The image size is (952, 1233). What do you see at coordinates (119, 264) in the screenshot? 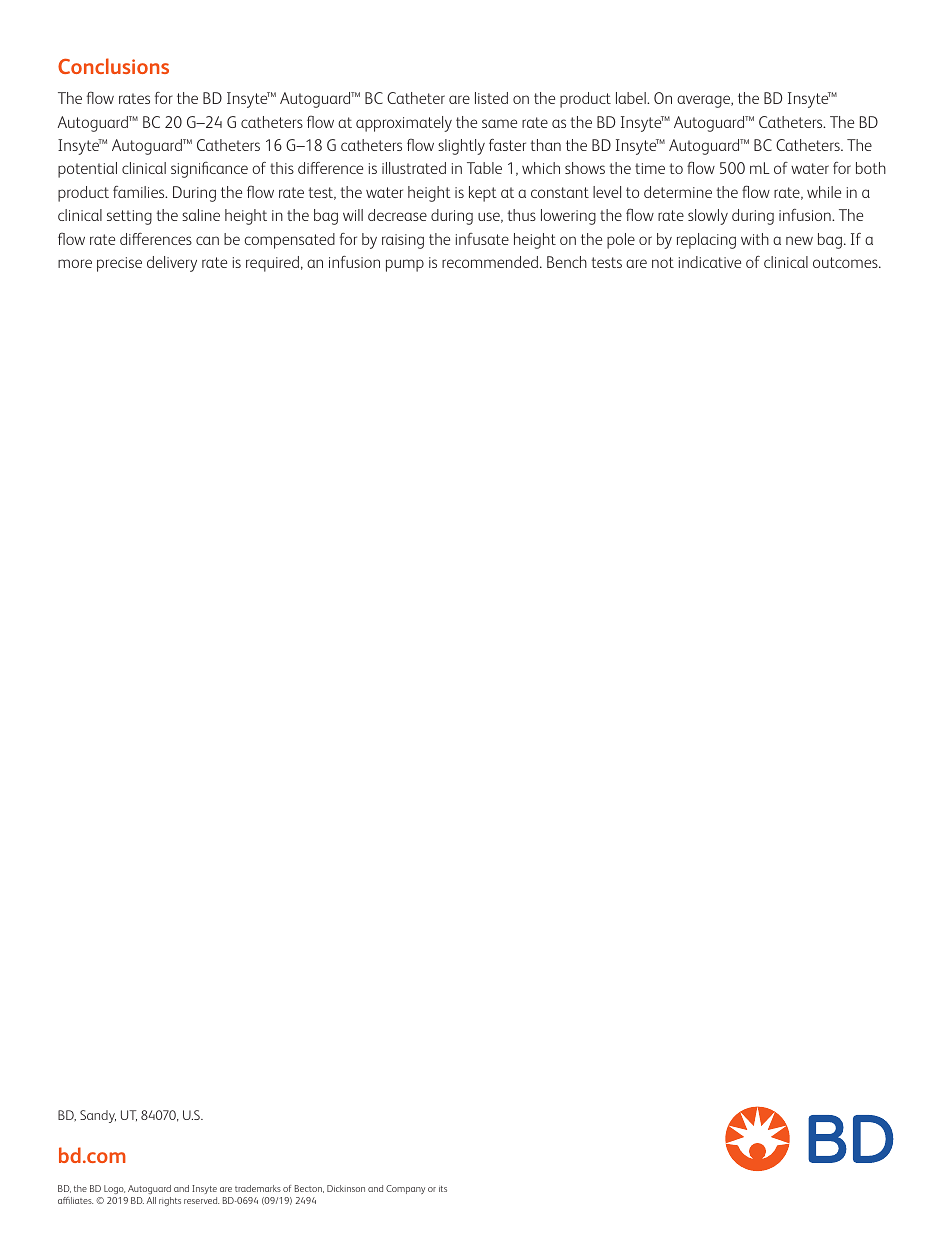
I see `precise` at bounding box center [119, 264].
